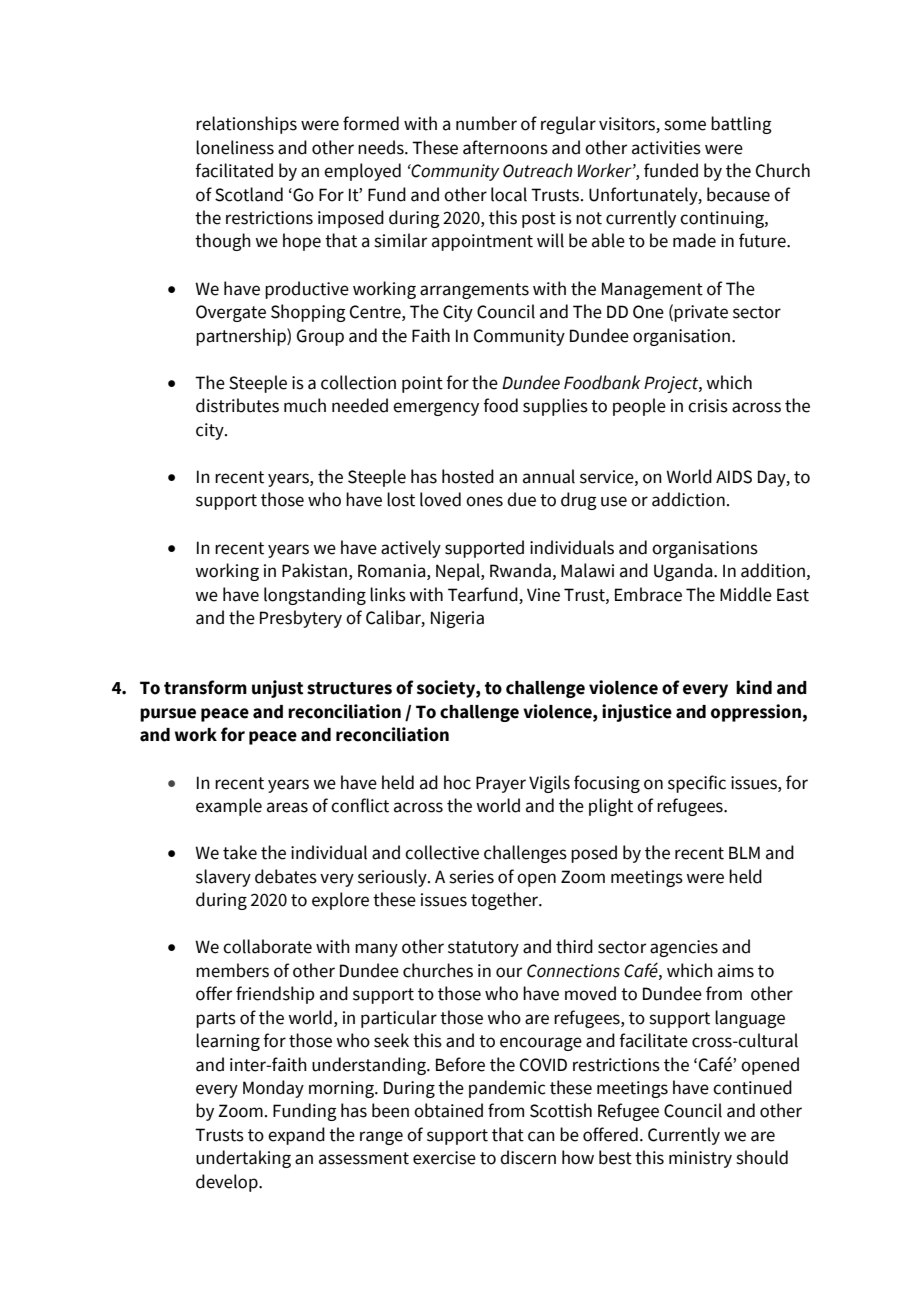 This page has width=924, height=1308. What do you see at coordinates (505, 147) in the page?
I see `afternoons` at bounding box center [505, 147].
